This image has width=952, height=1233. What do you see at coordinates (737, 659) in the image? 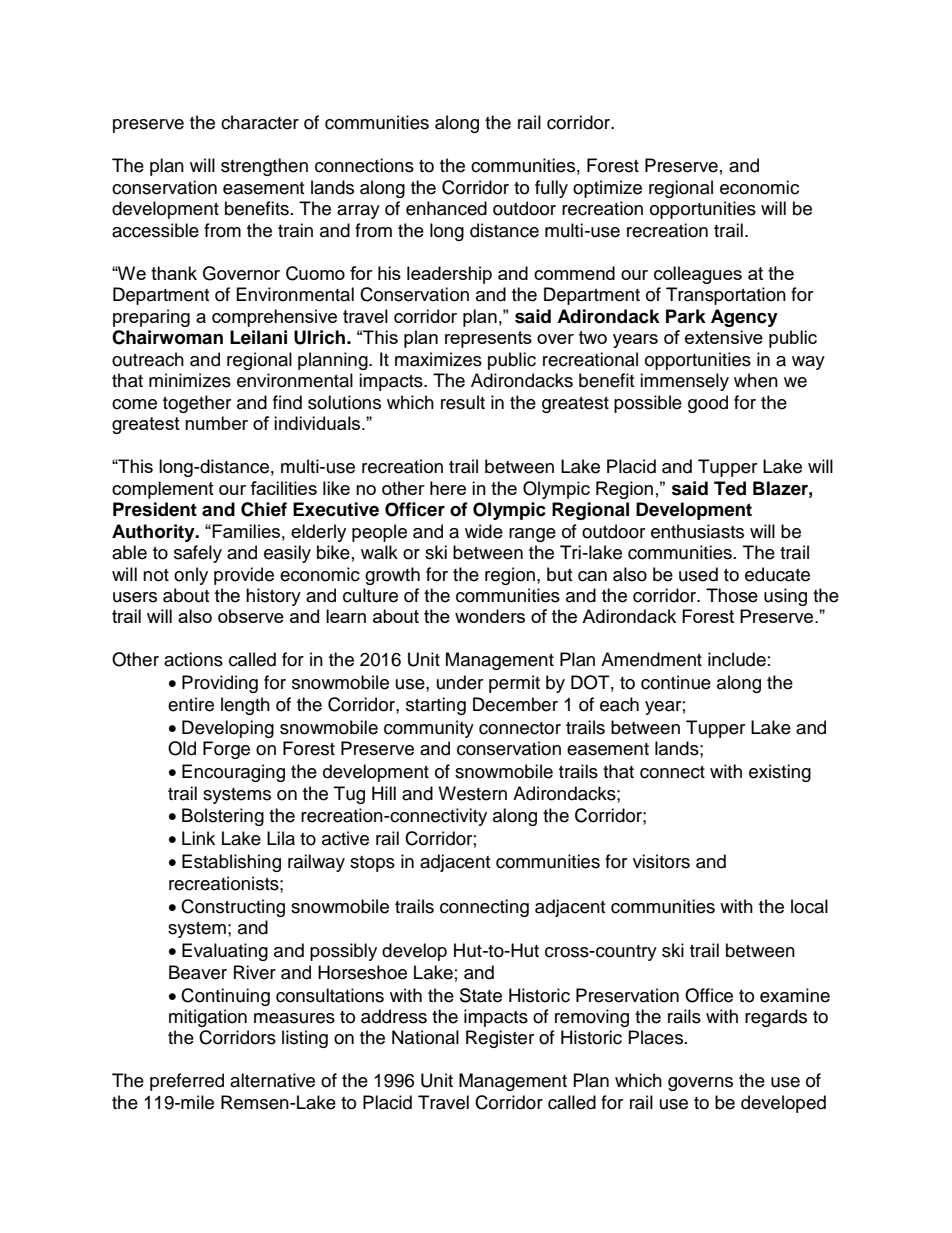
I see `include` at bounding box center [737, 659].
